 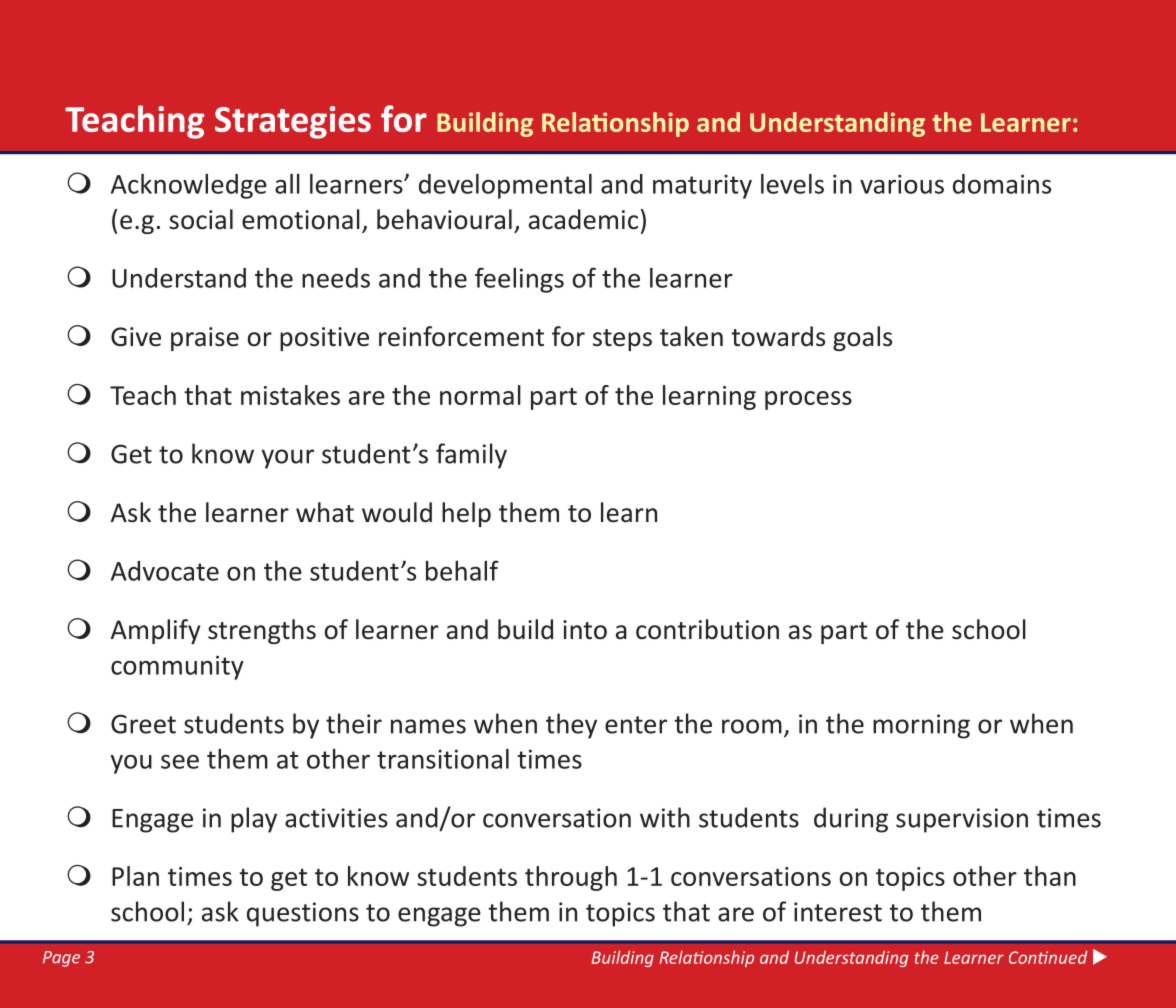 What do you see at coordinates (293, 122) in the document?
I see `Strategies` at bounding box center [293, 122].
